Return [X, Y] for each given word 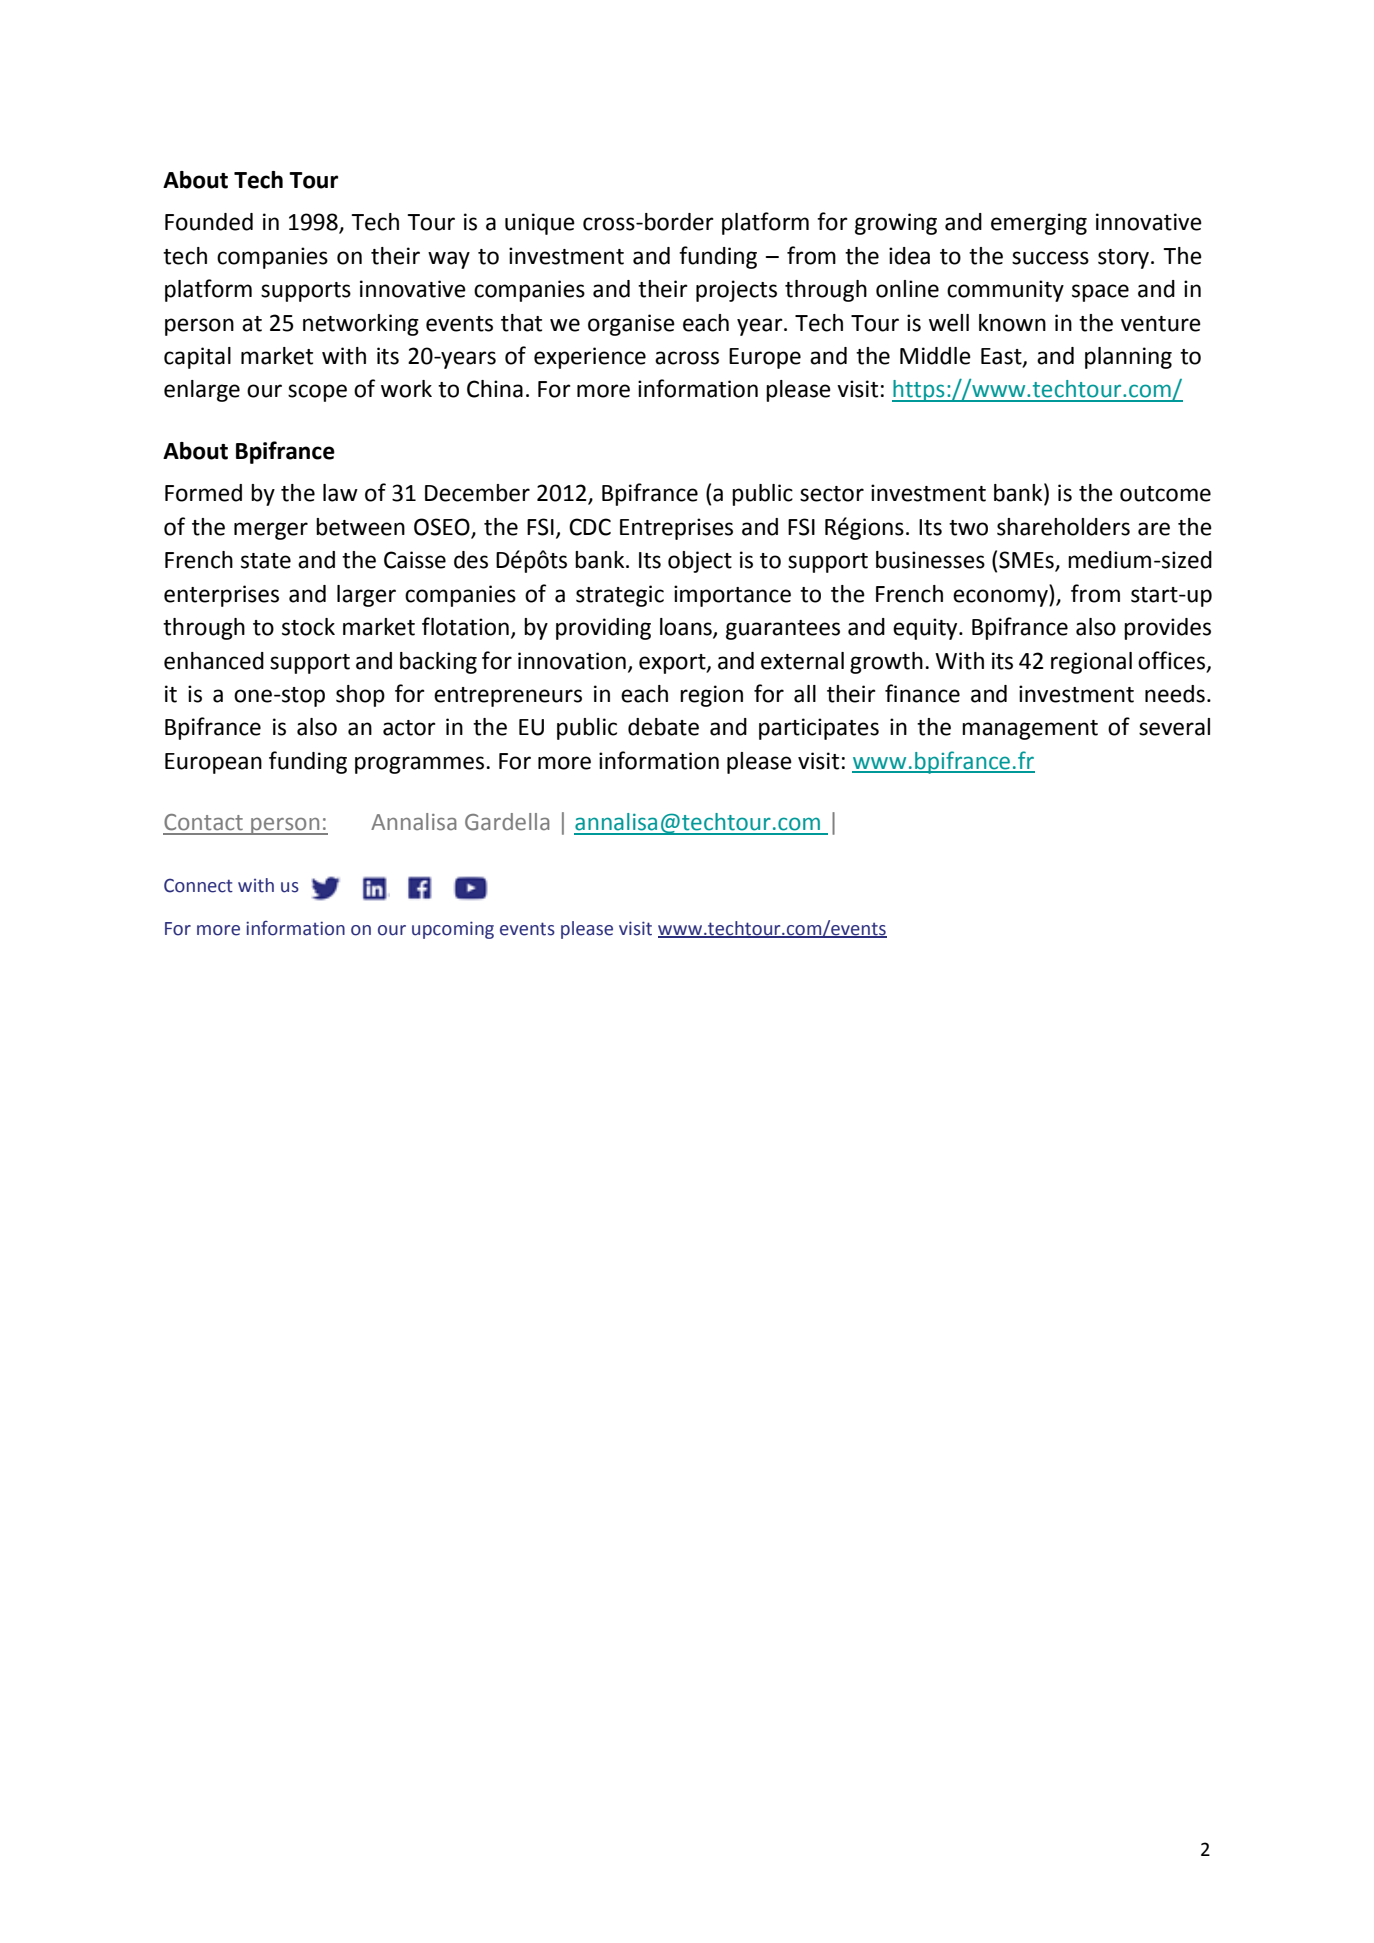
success [1050, 258]
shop [360, 696]
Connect [198, 885]
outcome [1165, 494]
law [340, 493]
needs [1175, 694]
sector [832, 494]
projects [736, 291]
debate [663, 727]
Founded [209, 222]
